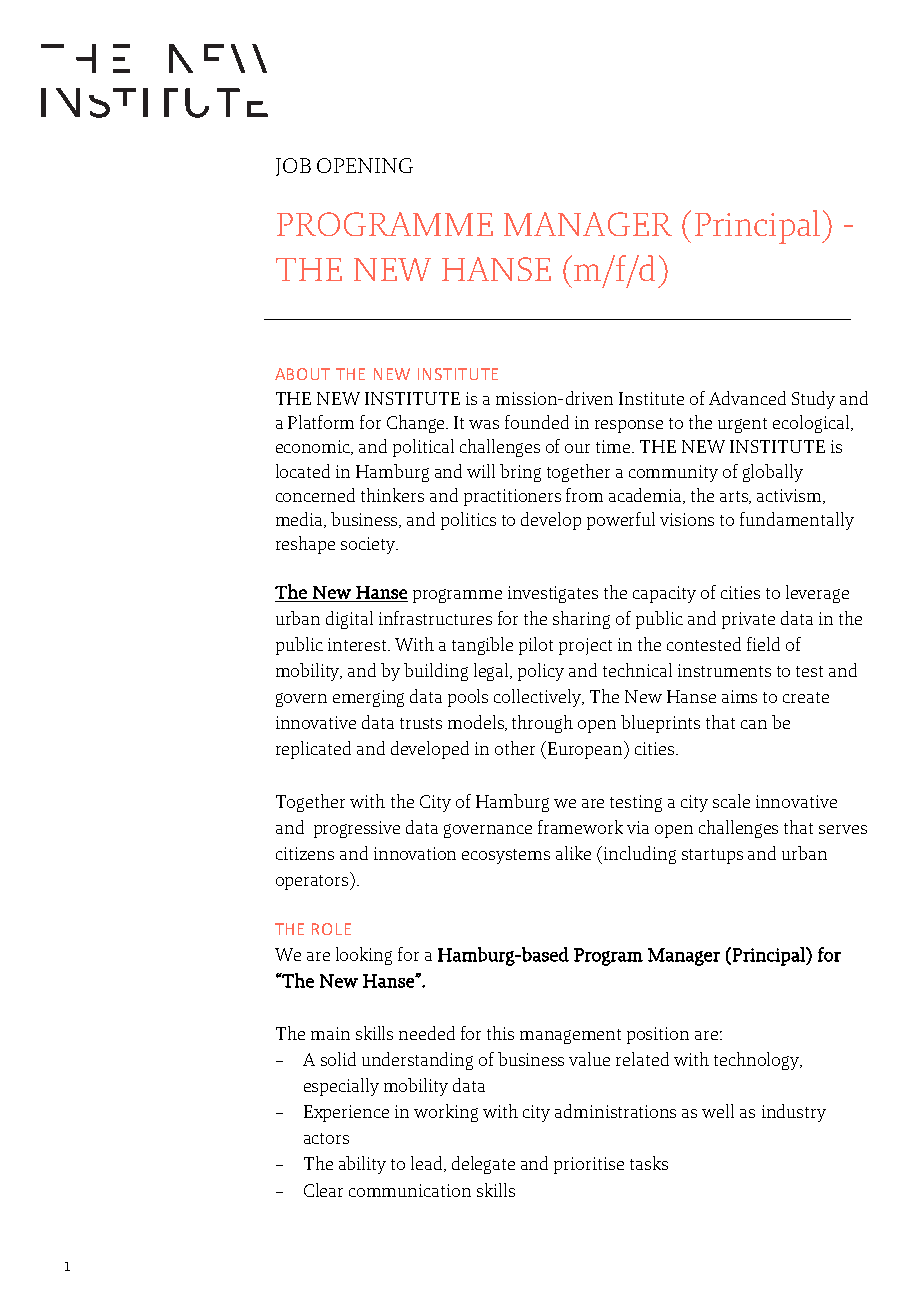 This document has height=1308, width=924. What do you see at coordinates (747, 398) in the document?
I see `Advanced` at bounding box center [747, 398].
